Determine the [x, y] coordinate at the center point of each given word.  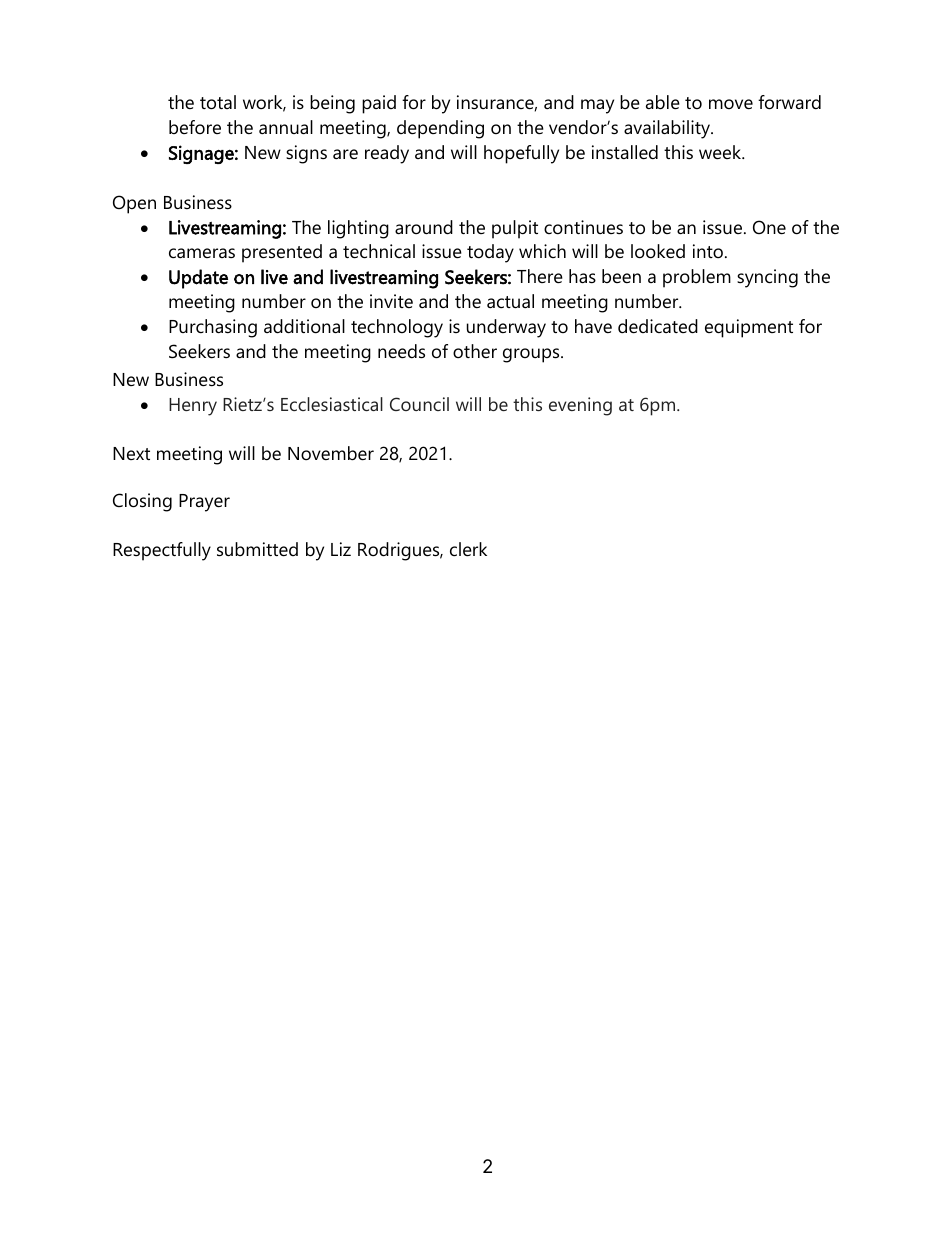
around [424, 227]
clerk [468, 549]
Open [134, 204]
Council [419, 404]
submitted [257, 549]
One [769, 227]
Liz [341, 549]
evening [580, 406]
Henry [193, 407]
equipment [749, 328]
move [731, 104]
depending [440, 129]
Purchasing [213, 328]
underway [506, 328]
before [195, 127]
